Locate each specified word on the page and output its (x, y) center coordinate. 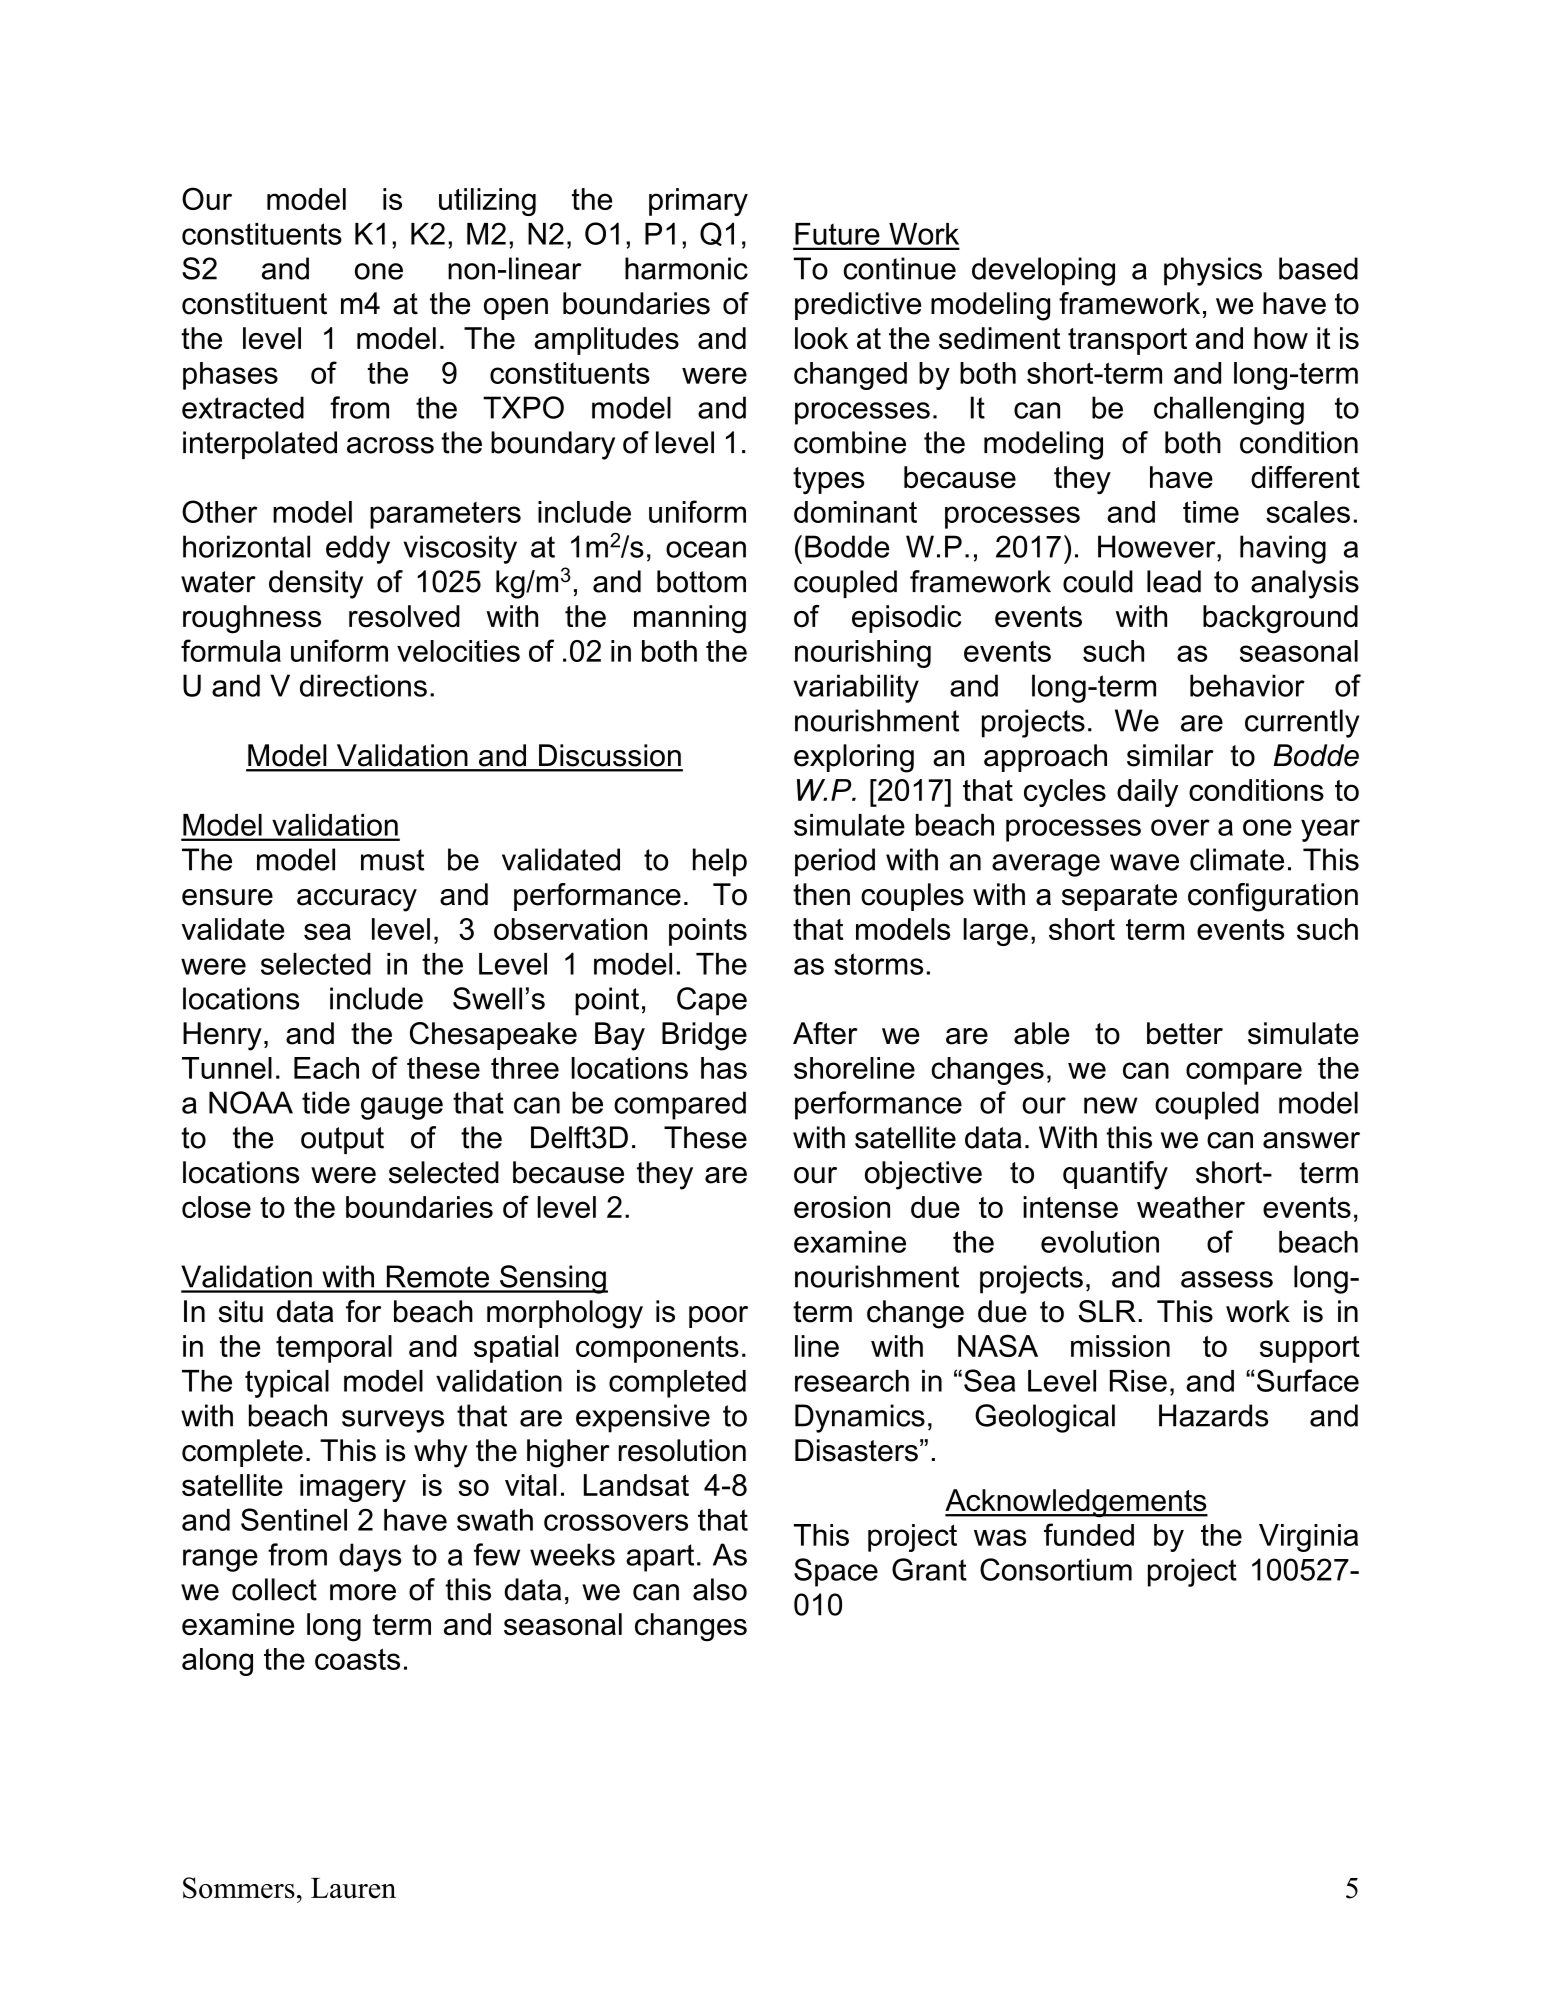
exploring (854, 758)
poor (718, 1317)
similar (1170, 755)
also (720, 1589)
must (392, 860)
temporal (334, 1349)
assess (1227, 1279)
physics (1213, 271)
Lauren (353, 1888)
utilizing (487, 202)
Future (837, 234)
